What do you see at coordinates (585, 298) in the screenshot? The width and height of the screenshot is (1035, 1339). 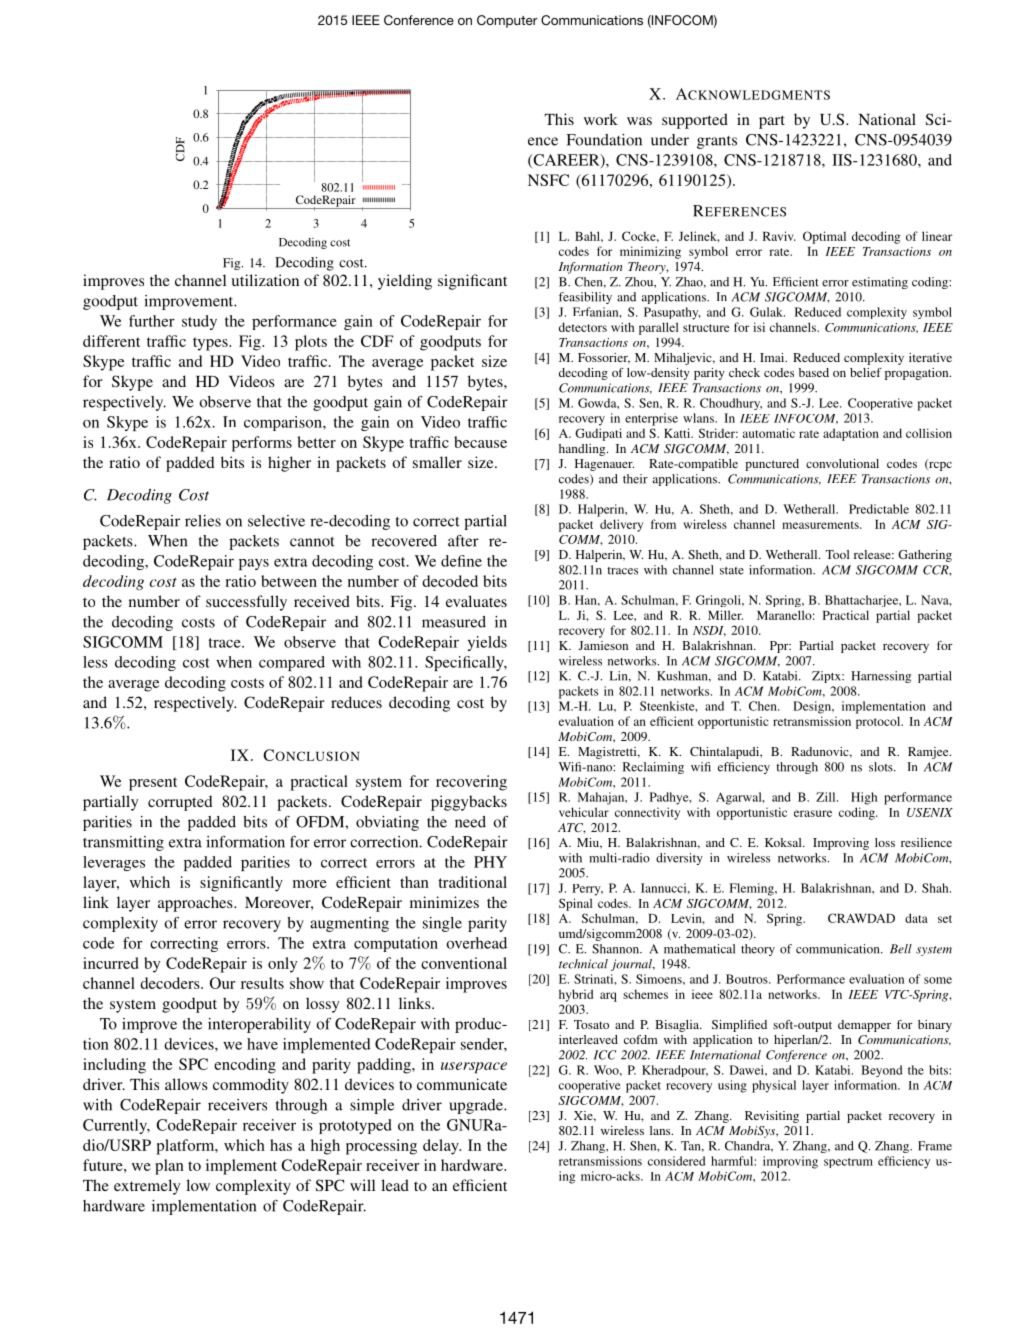 I see `feasibility` at bounding box center [585, 298].
